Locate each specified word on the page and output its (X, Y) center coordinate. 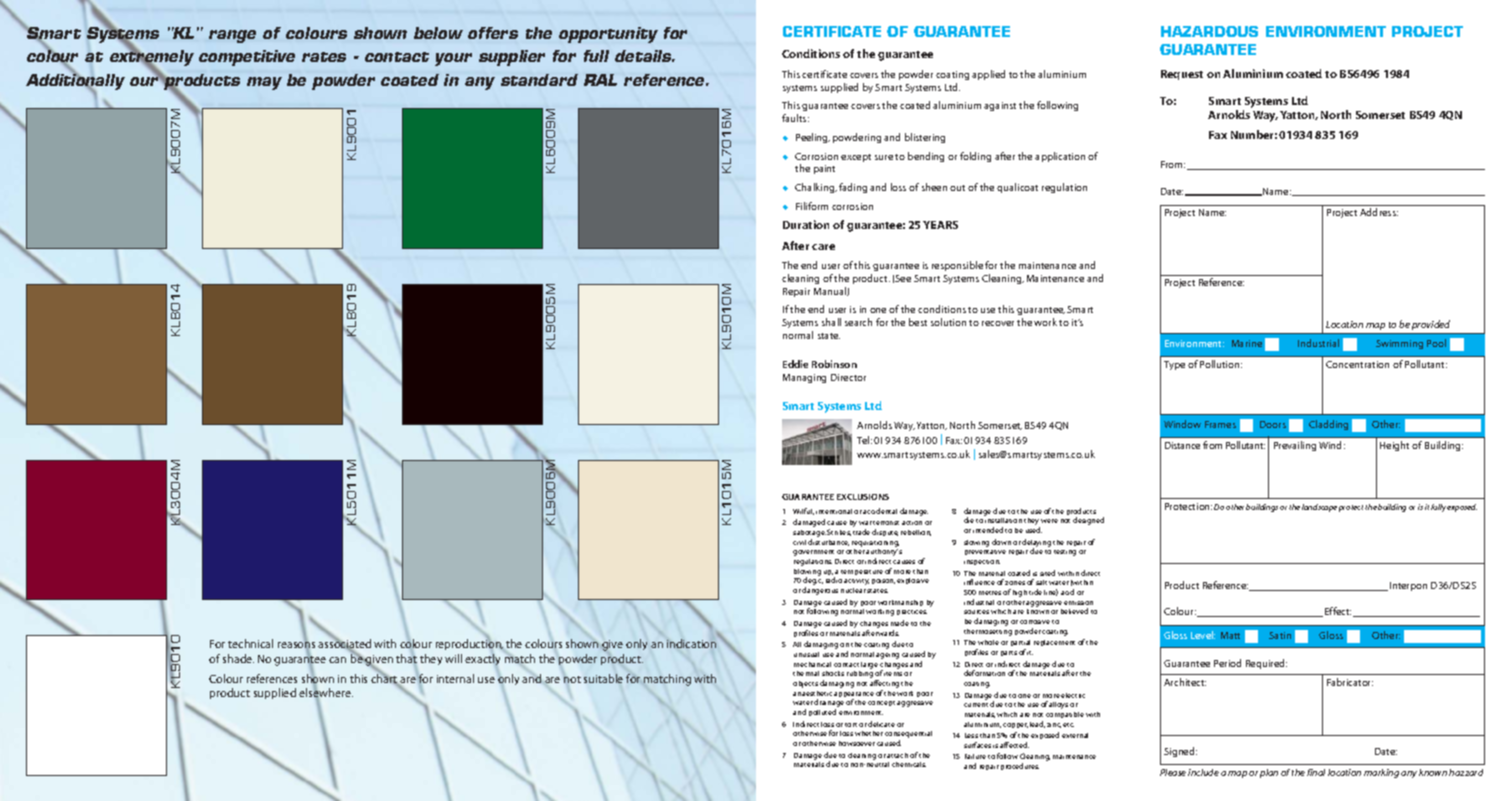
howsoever (857, 743)
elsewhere (326, 693)
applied (988, 75)
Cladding (1328, 425)
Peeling (813, 138)
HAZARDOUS (1209, 31)
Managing (804, 378)
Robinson (834, 364)
